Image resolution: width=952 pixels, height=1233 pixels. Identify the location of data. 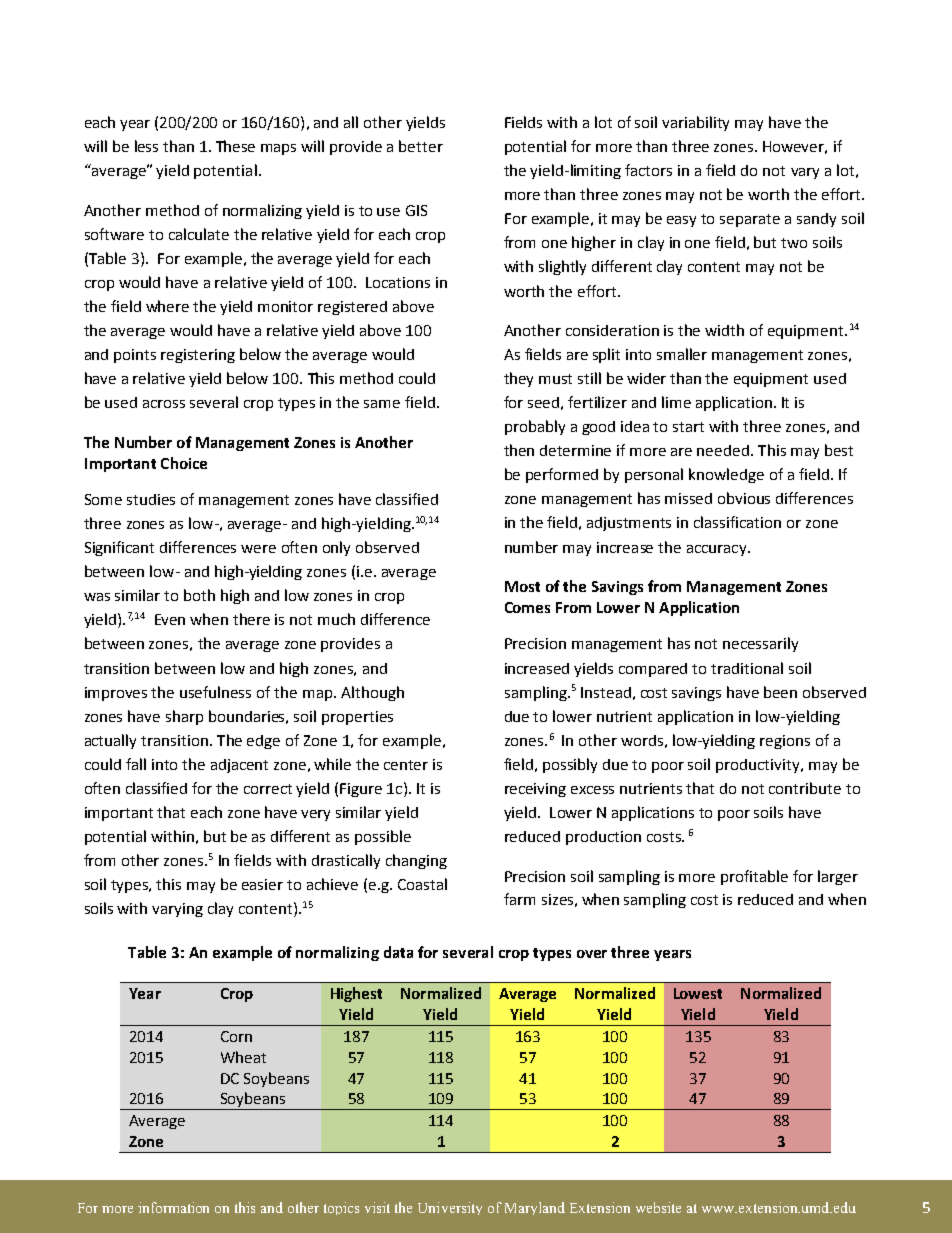
(398, 952).
